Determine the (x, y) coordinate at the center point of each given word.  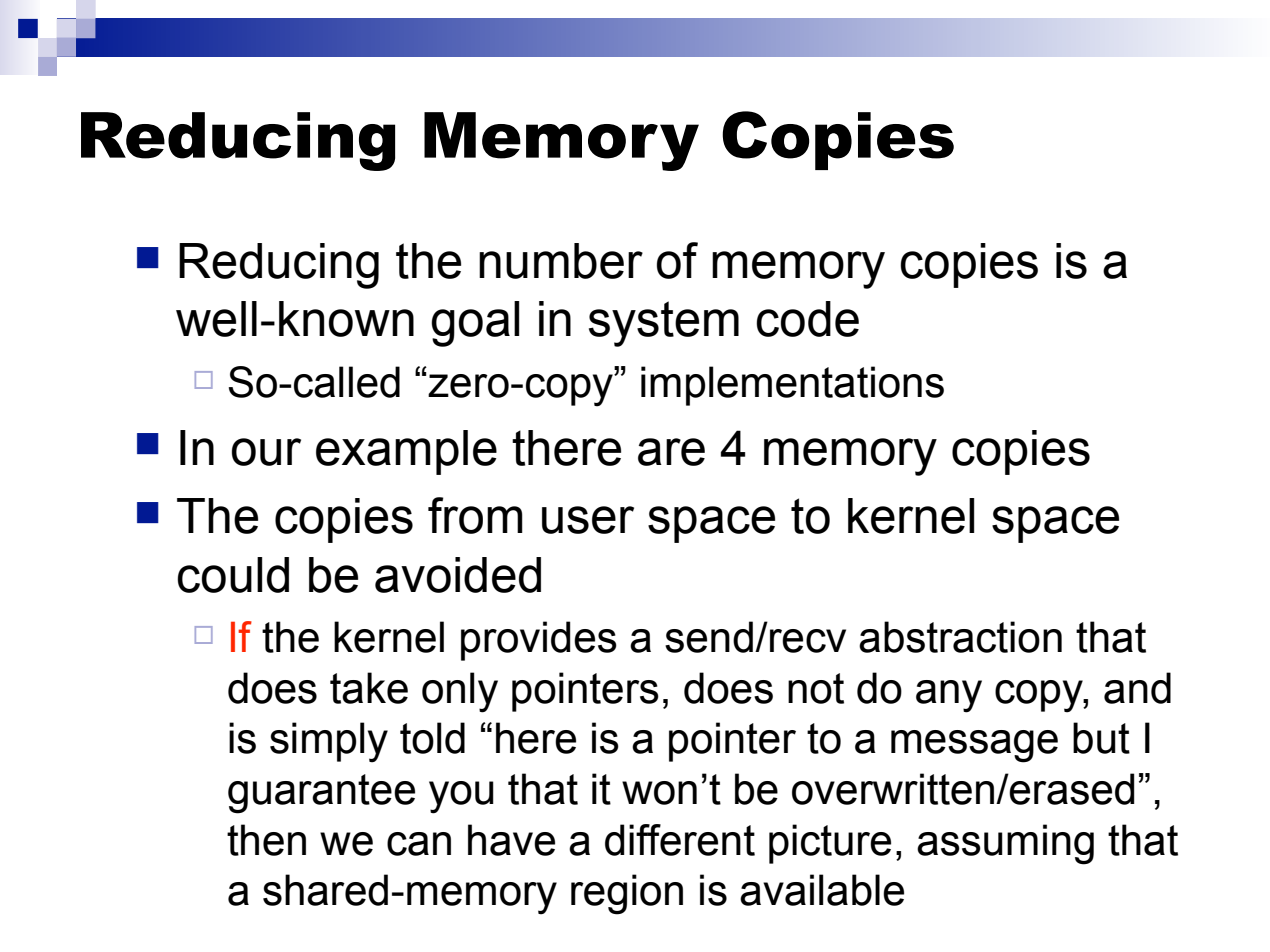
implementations (792, 386)
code (807, 319)
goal (475, 324)
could (233, 575)
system (664, 324)
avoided (458, 575)
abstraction (960, 637)
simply (329, 742)
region (627, 894)
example (406, 452)
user (588, 520)
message (974, 746)
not (816, 688)
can (419, 844)
